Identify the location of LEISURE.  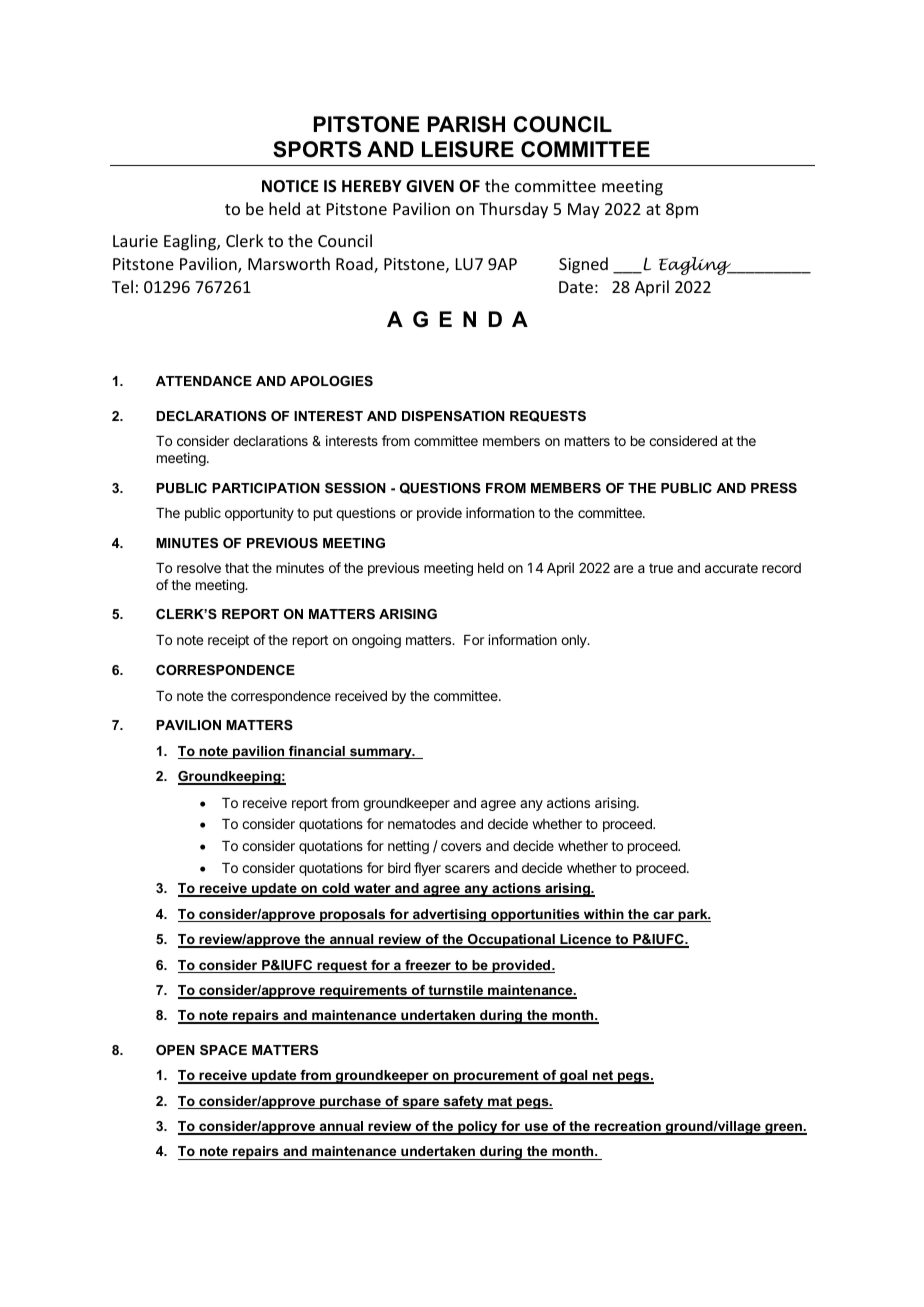
(468, 149).
